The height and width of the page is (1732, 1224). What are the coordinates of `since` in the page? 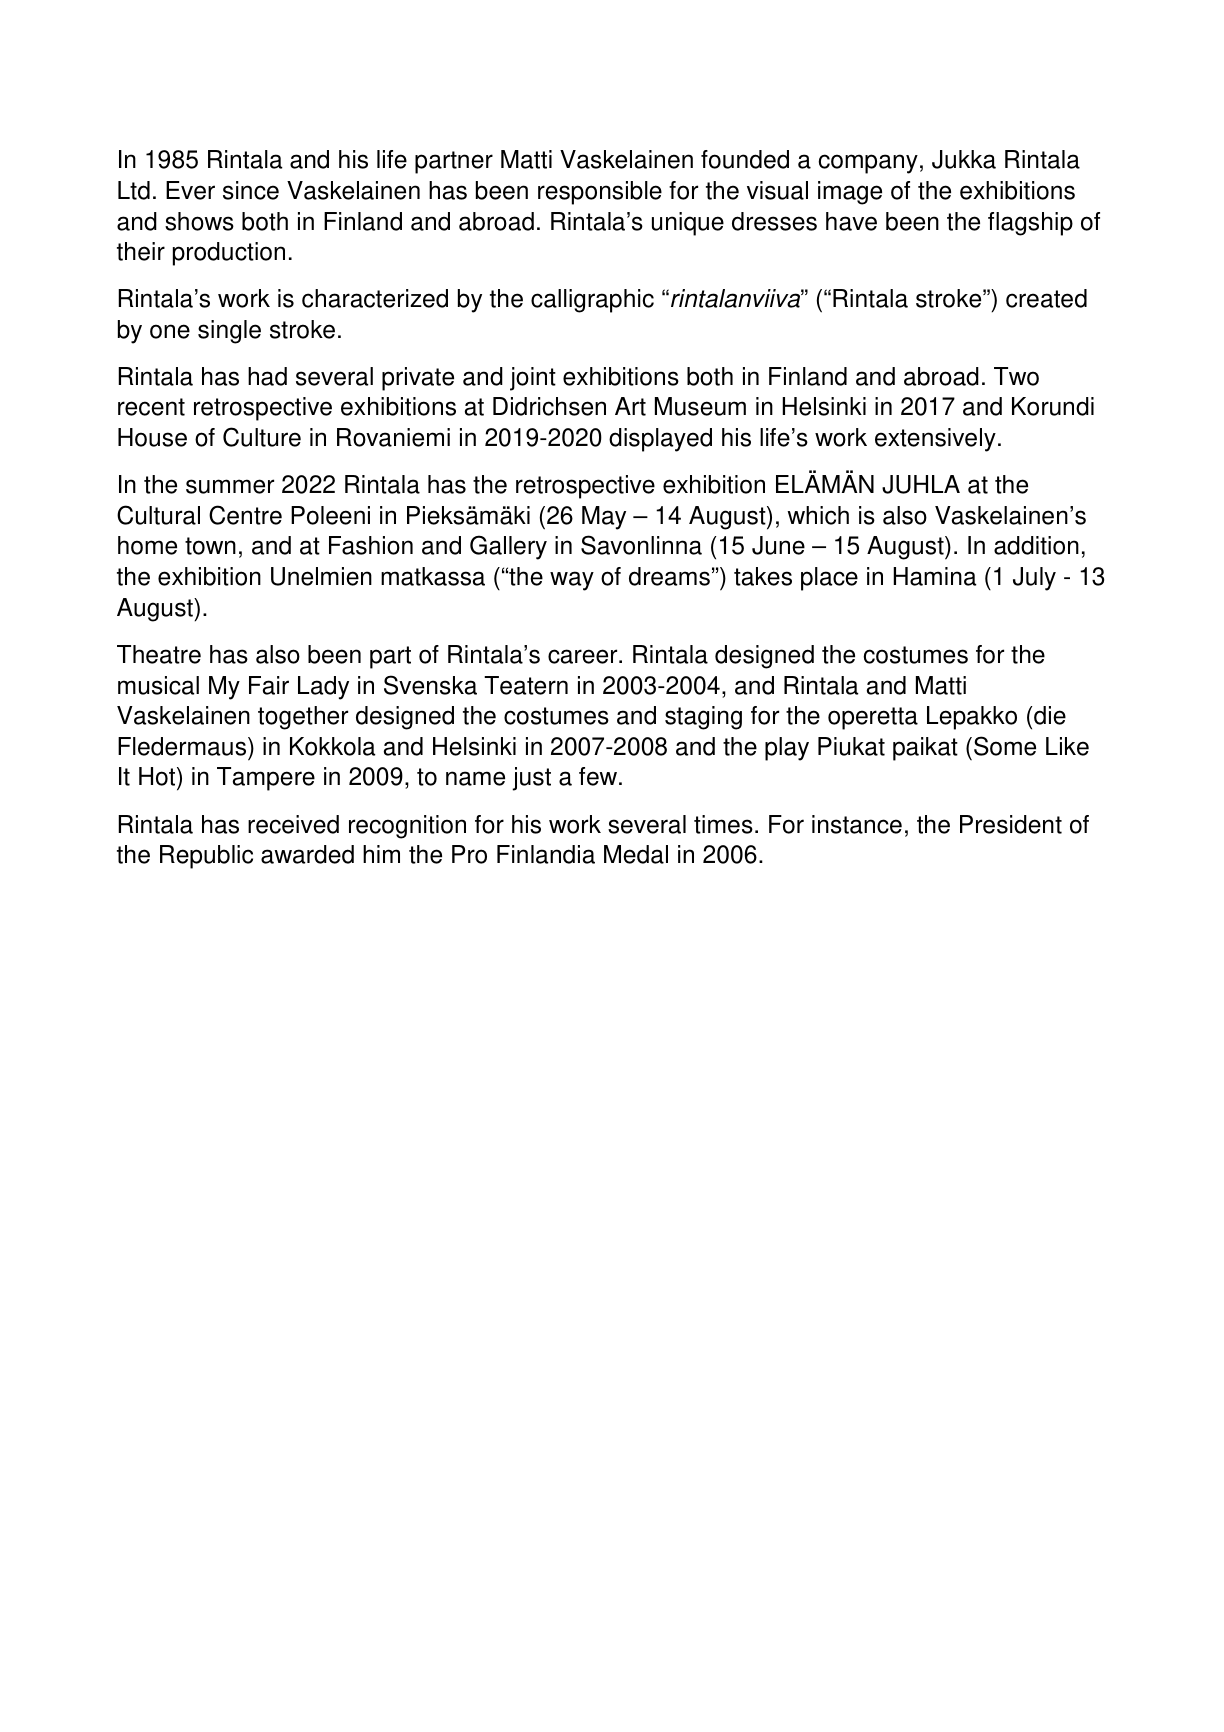 It's located at (251, 190).
